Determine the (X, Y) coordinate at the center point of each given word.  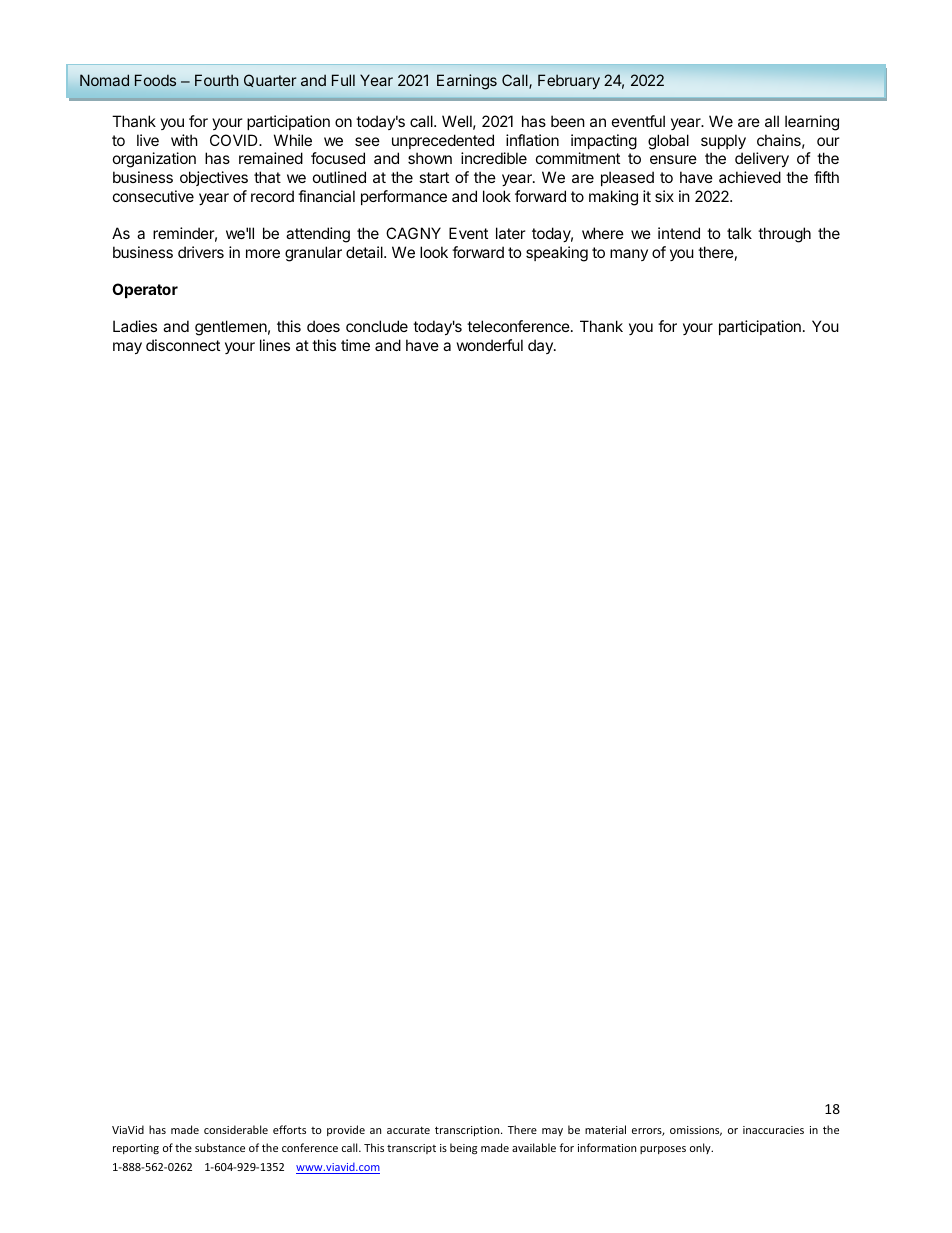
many (629, 255)
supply (723, 141)
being (463, 1149)
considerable (236, 1129)
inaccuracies (773, 1130)
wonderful (490, 345)
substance (220, 1147)
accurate (408, 1130)
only (701, 1148)
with (184, 140)
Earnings (467, 82)
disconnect (183, 345)
